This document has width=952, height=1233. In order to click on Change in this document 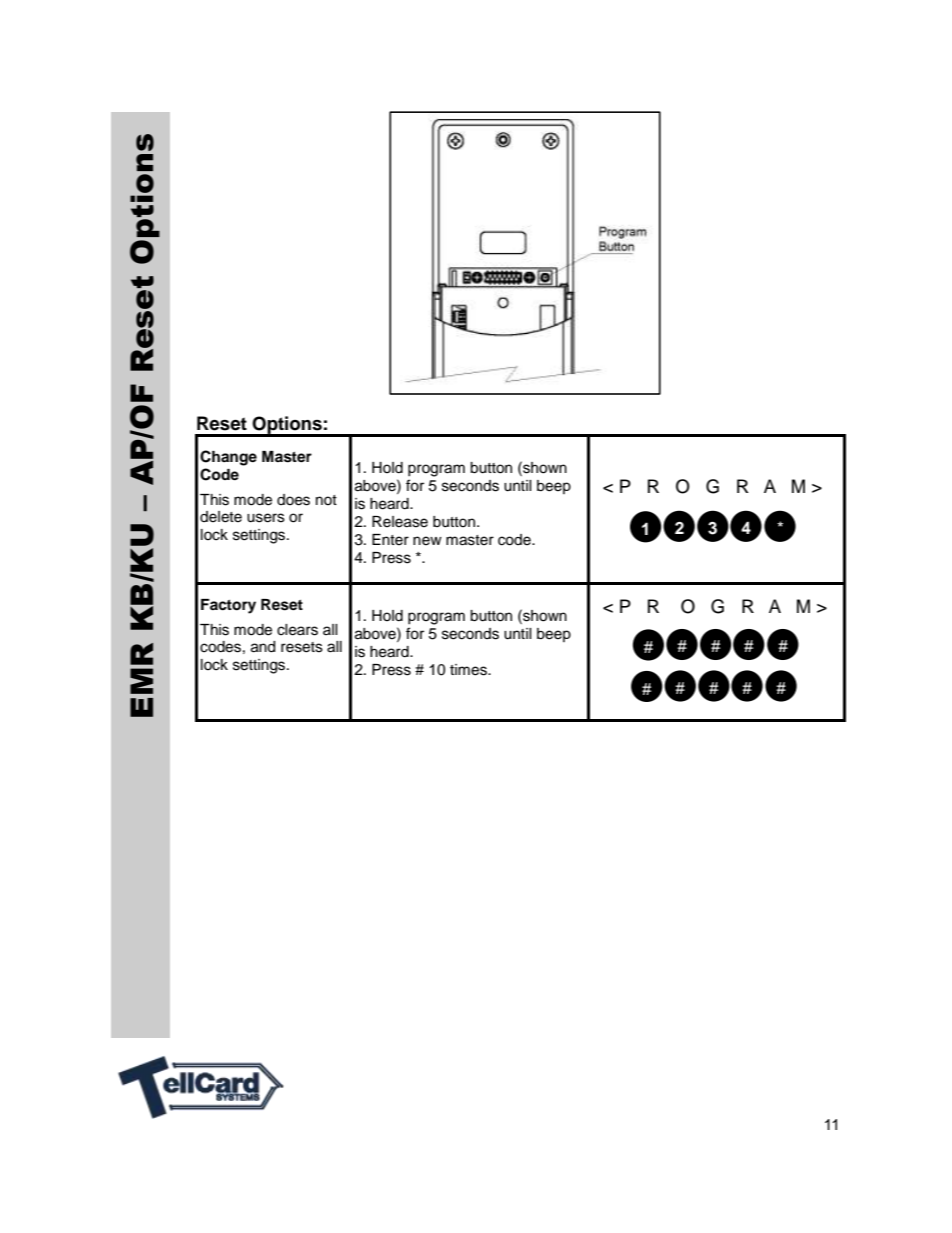, I will do `click(228, 458)`.
